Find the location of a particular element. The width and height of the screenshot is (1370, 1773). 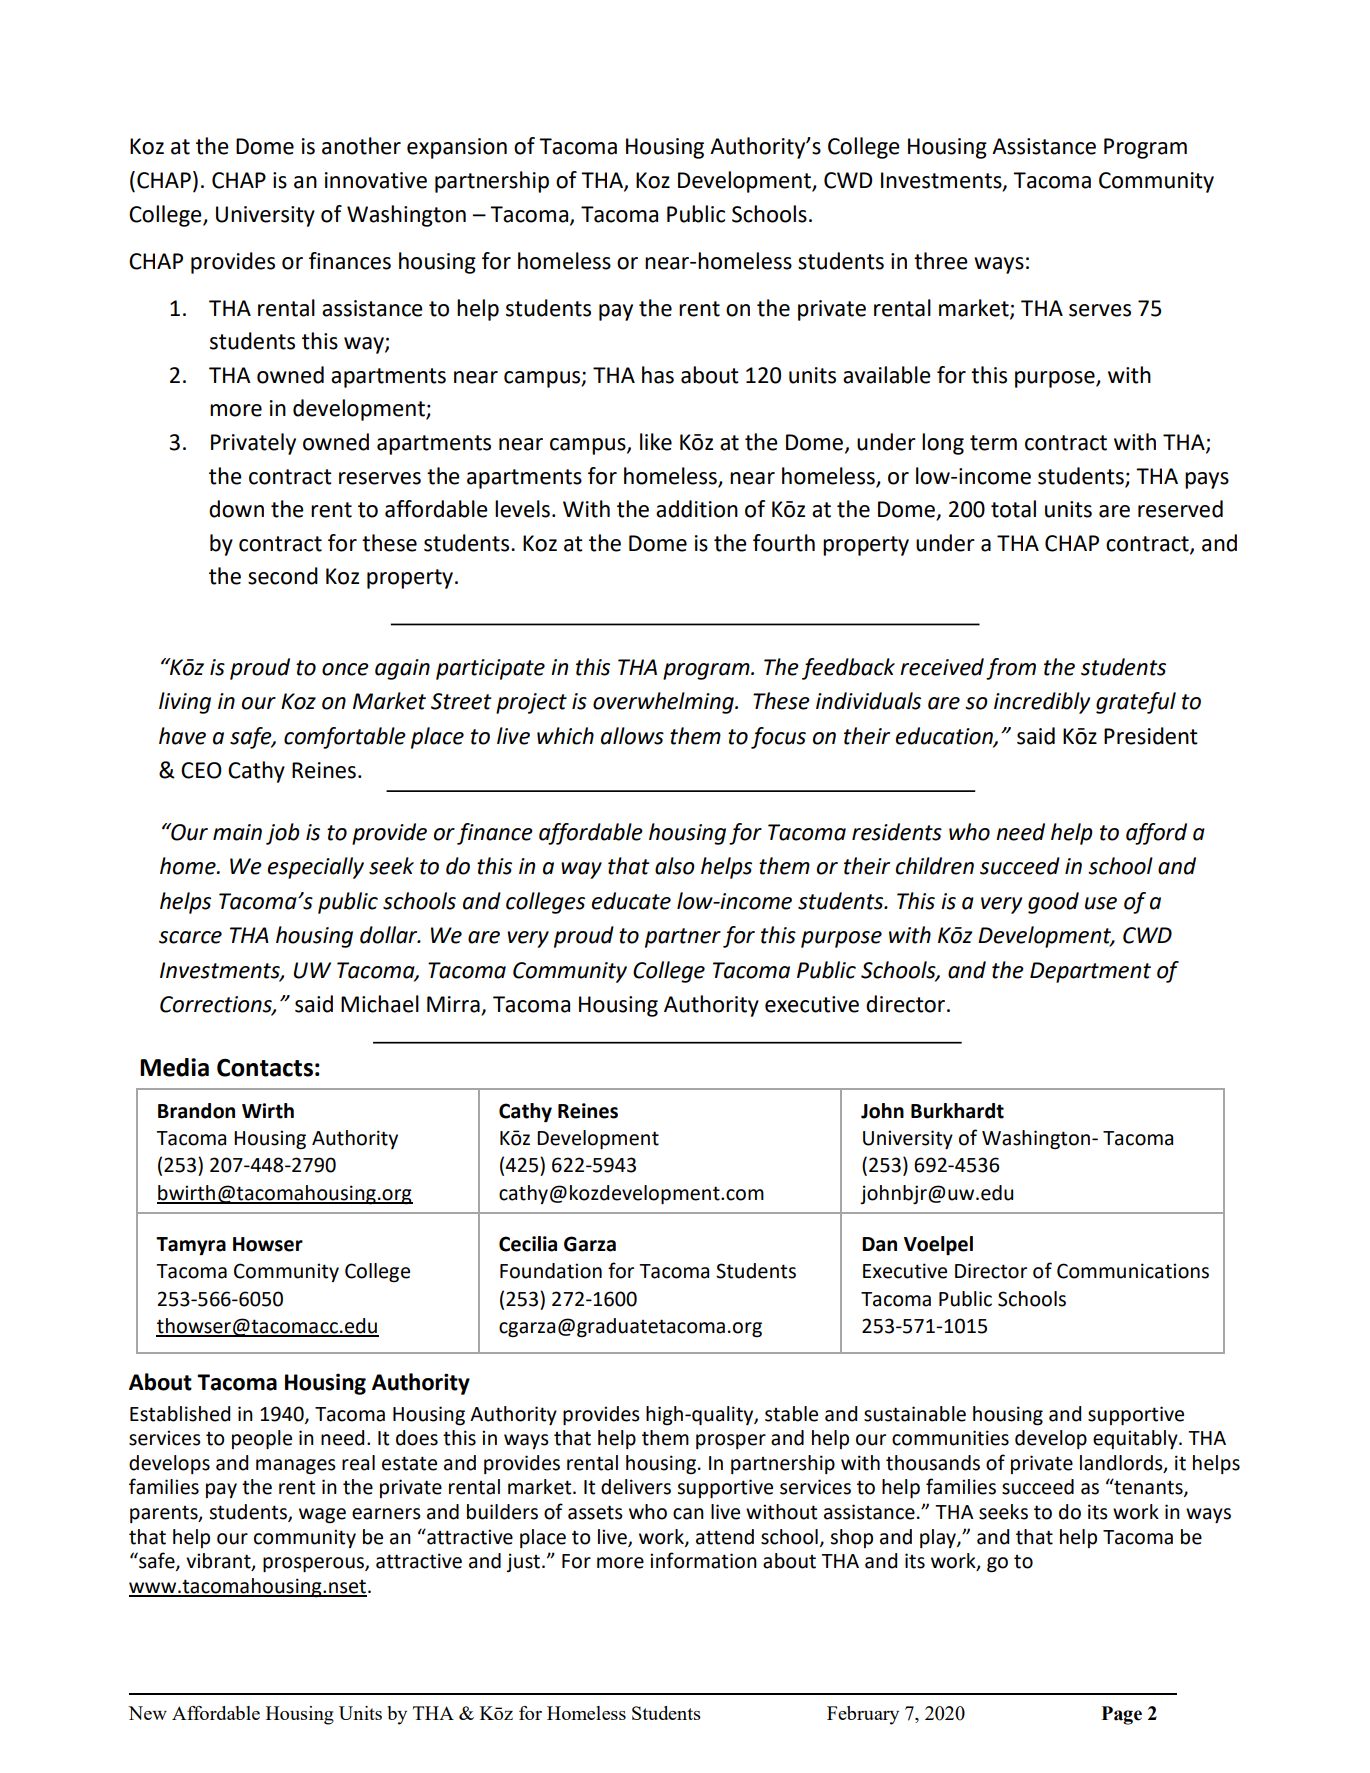

stable is located at coordinates (791, 1414).
